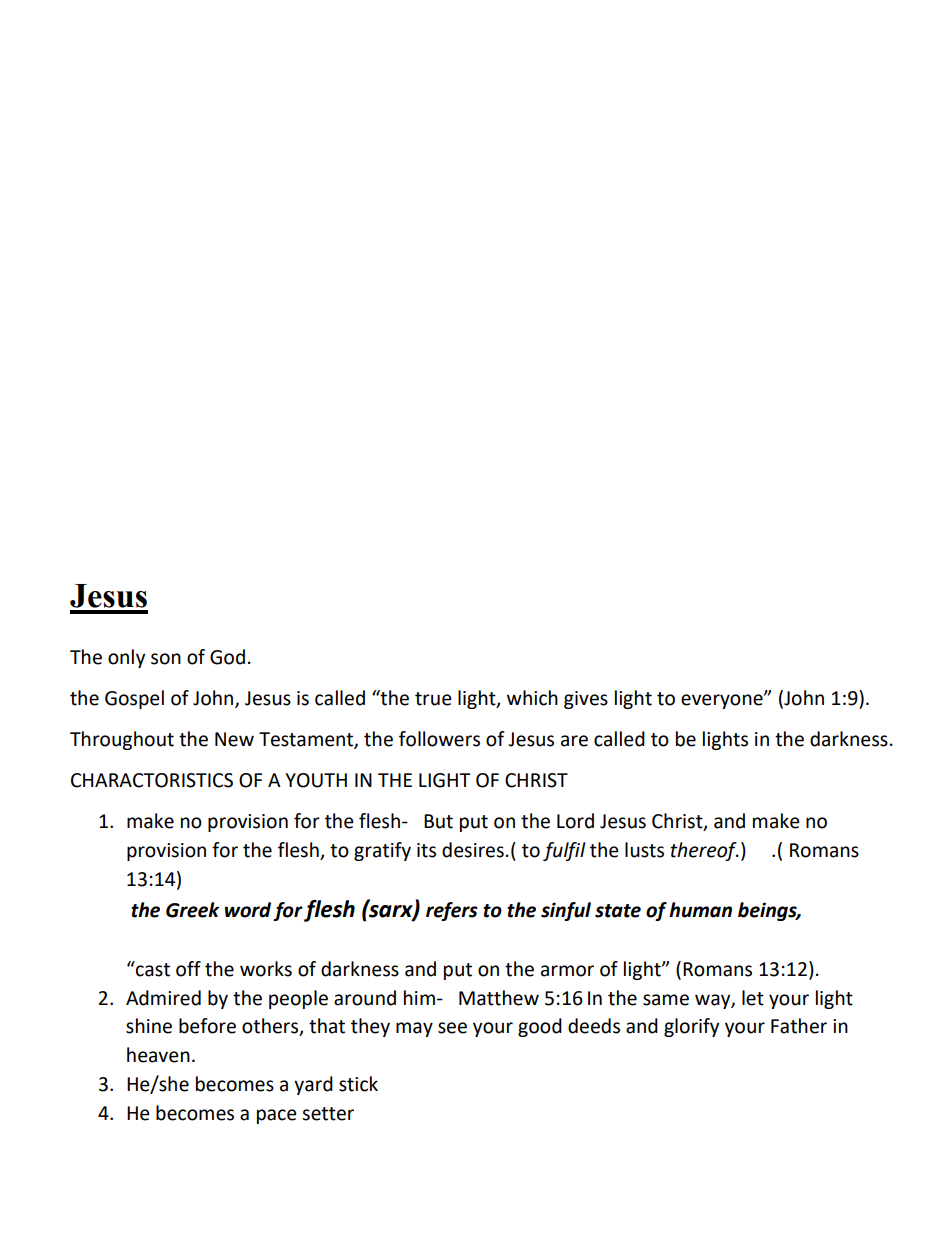 The width and height of the screenshot is (952, 1233). Describe the element at coordinates (700, 910) in the screenshot. I see `human` at that location.
